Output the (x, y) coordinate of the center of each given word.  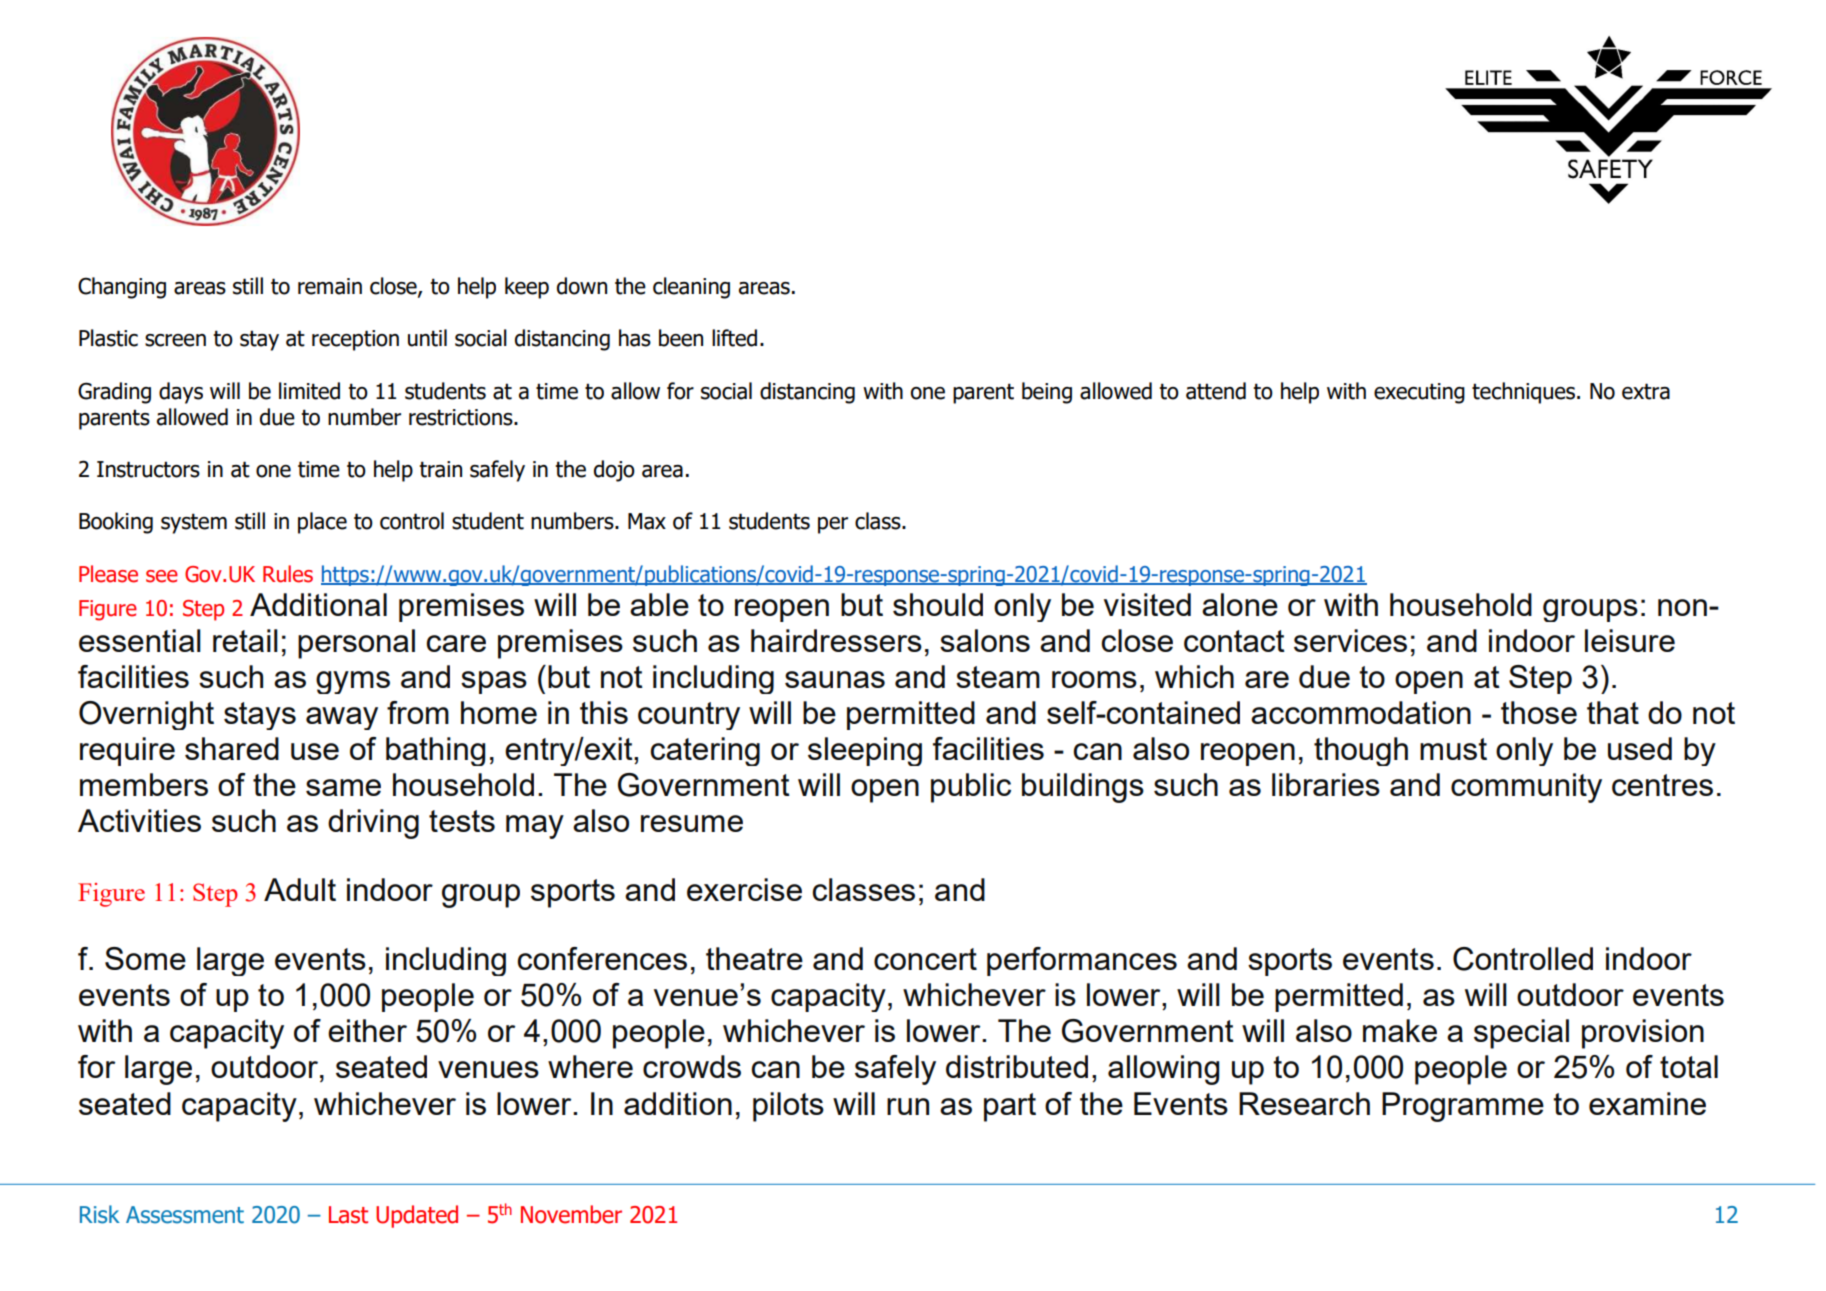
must (1453, 749)
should (938, 604)
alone (1240, 604)
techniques (1525, 393)
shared (232, 748)
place (322, 523)
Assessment (185, 1215)
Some (145, 958)
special (1521, 1034)
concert (925, 959)
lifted (734, 338)
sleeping (865, 751)
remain (330, 286)
